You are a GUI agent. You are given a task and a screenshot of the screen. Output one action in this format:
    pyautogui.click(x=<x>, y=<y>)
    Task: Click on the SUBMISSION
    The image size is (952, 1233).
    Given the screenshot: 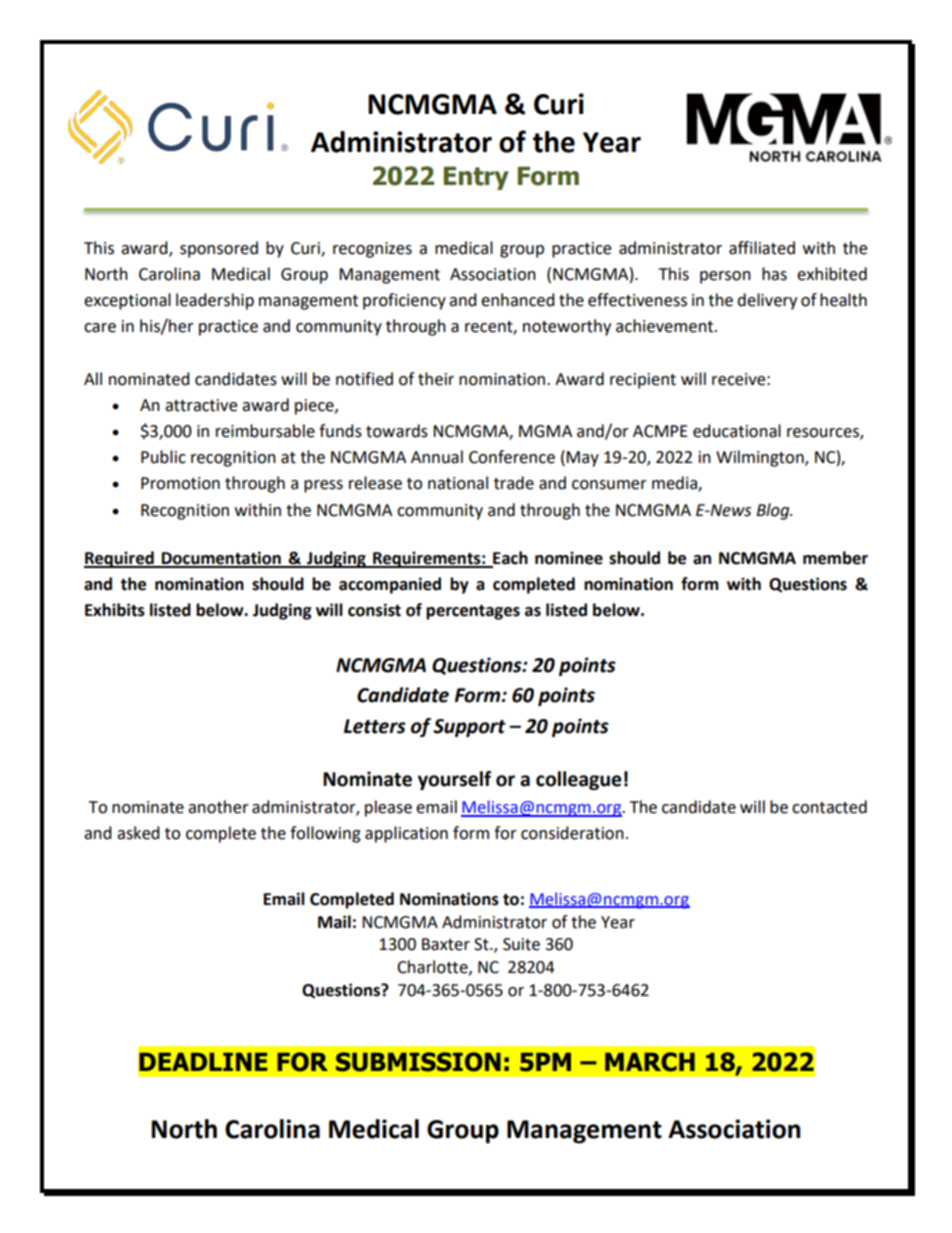 What is the action you would take?
    pyautogui.click(x=418, y=1062)
